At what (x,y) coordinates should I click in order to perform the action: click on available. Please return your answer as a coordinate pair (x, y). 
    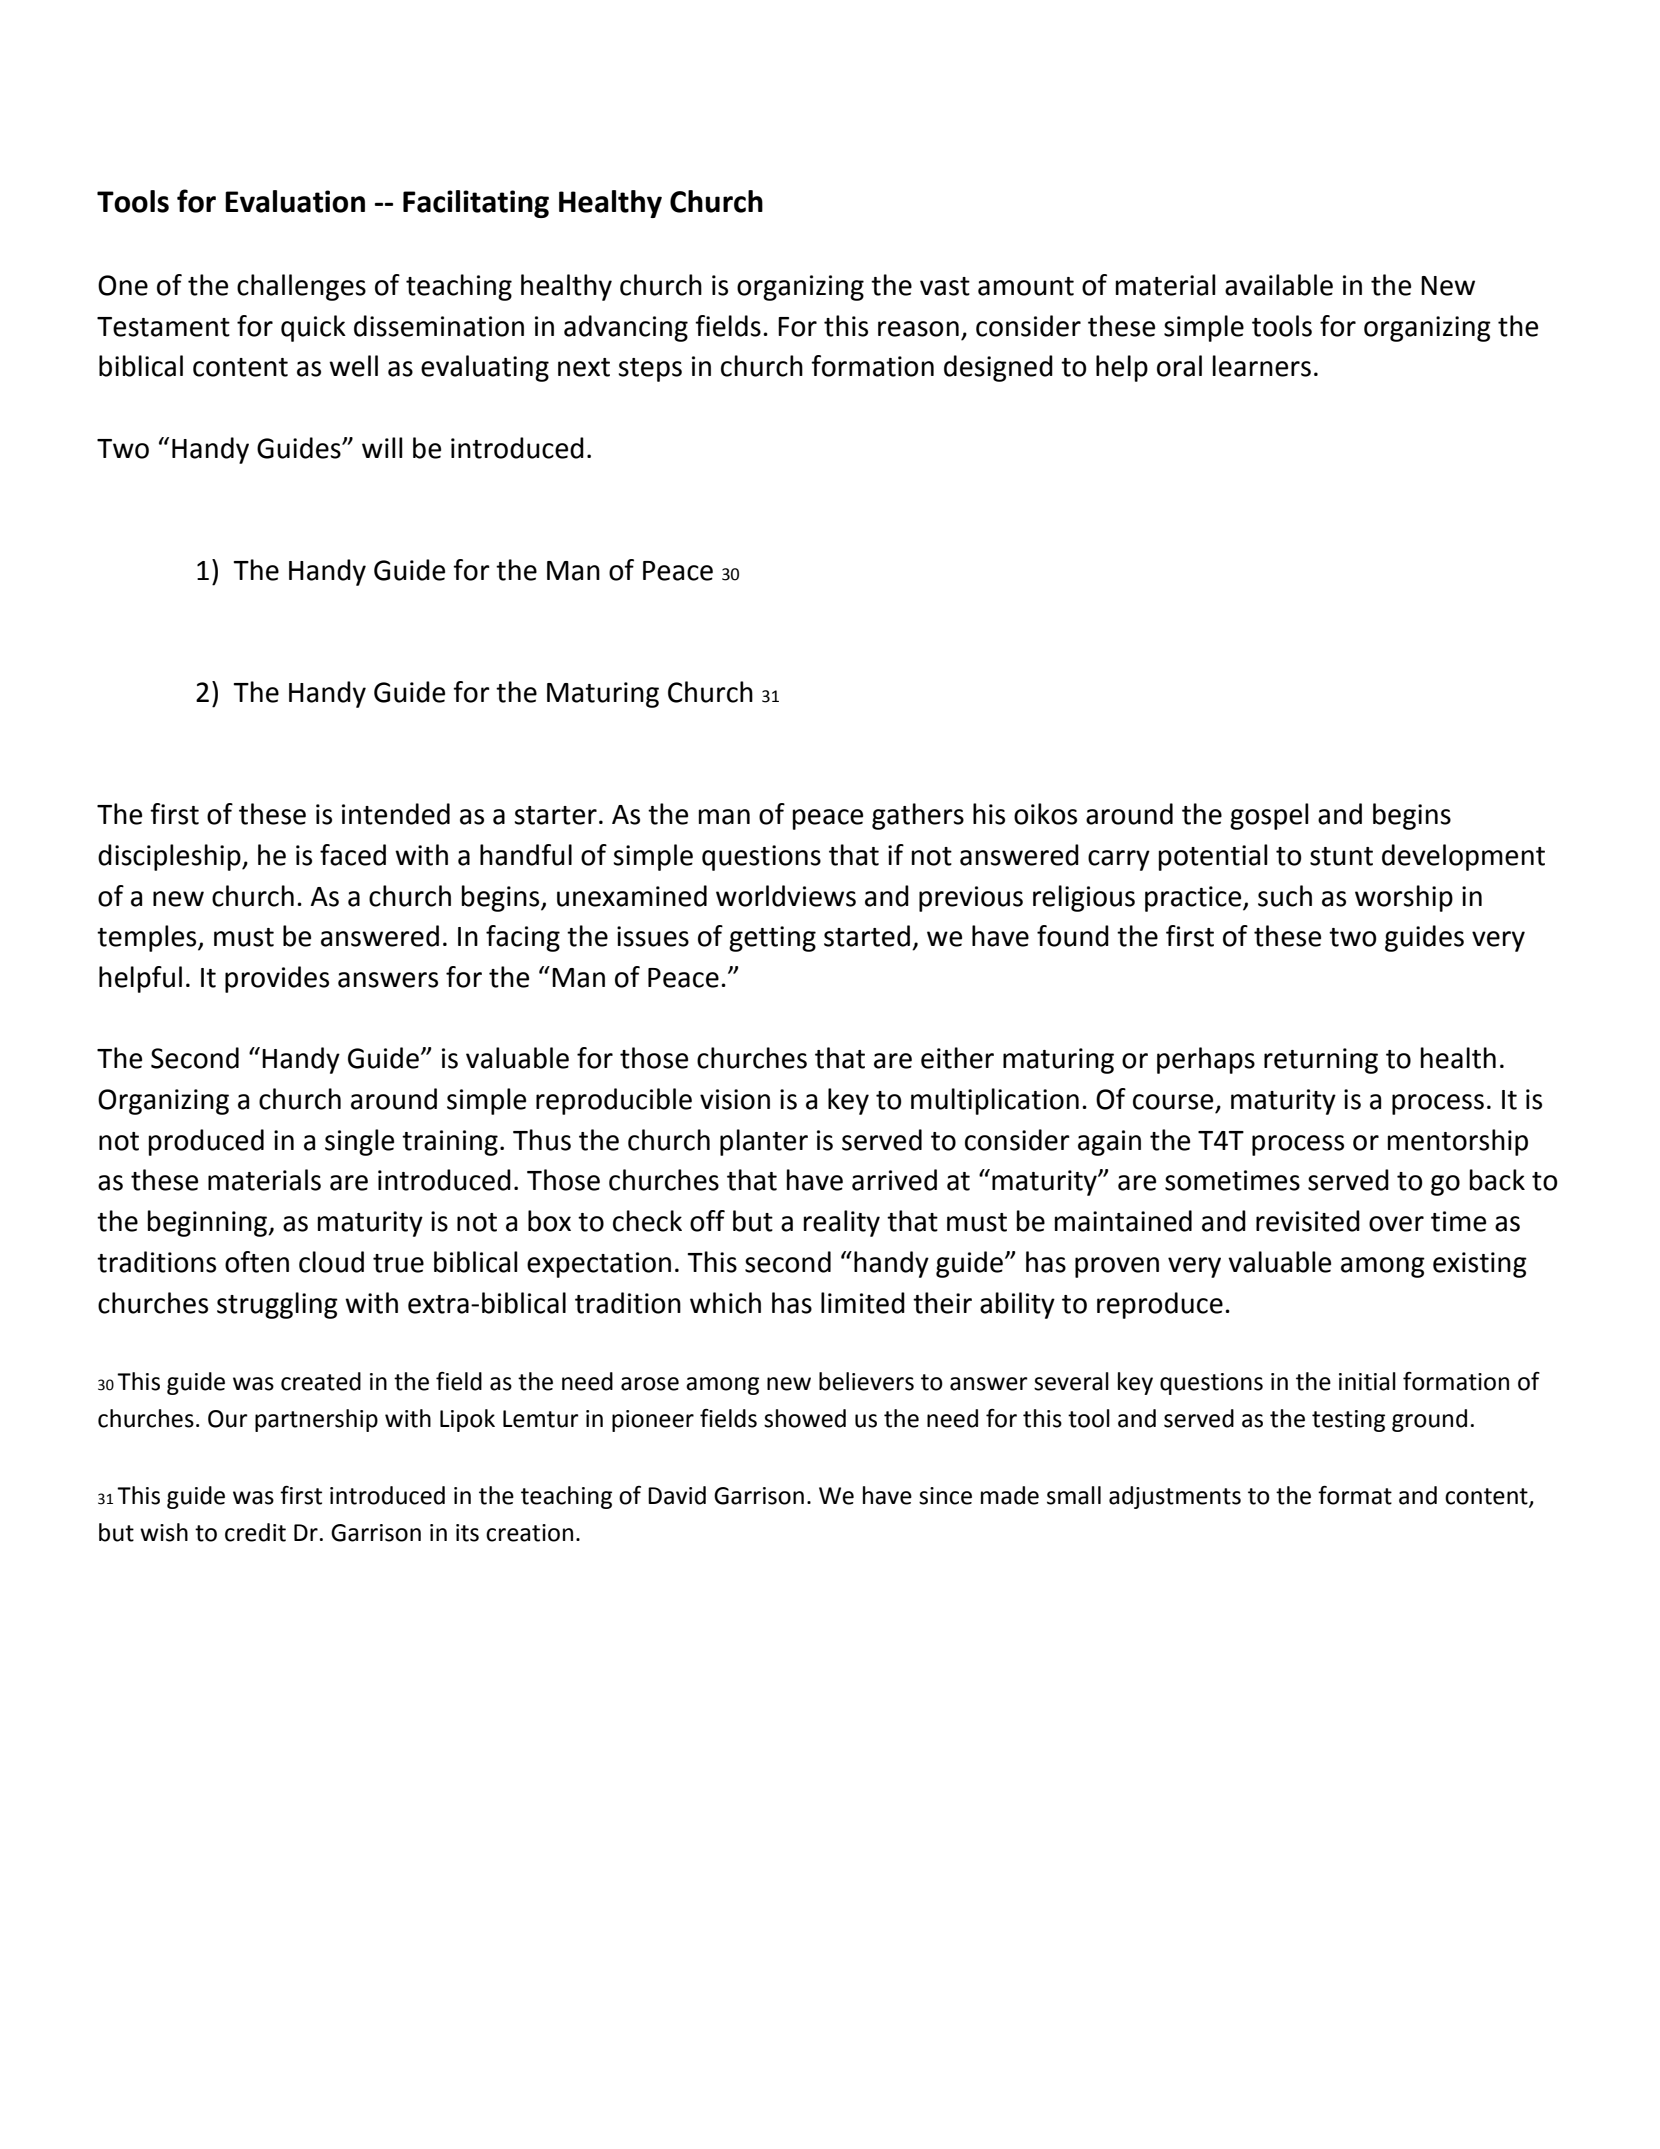
    Looking at the image, I should click on (1279, 285).
